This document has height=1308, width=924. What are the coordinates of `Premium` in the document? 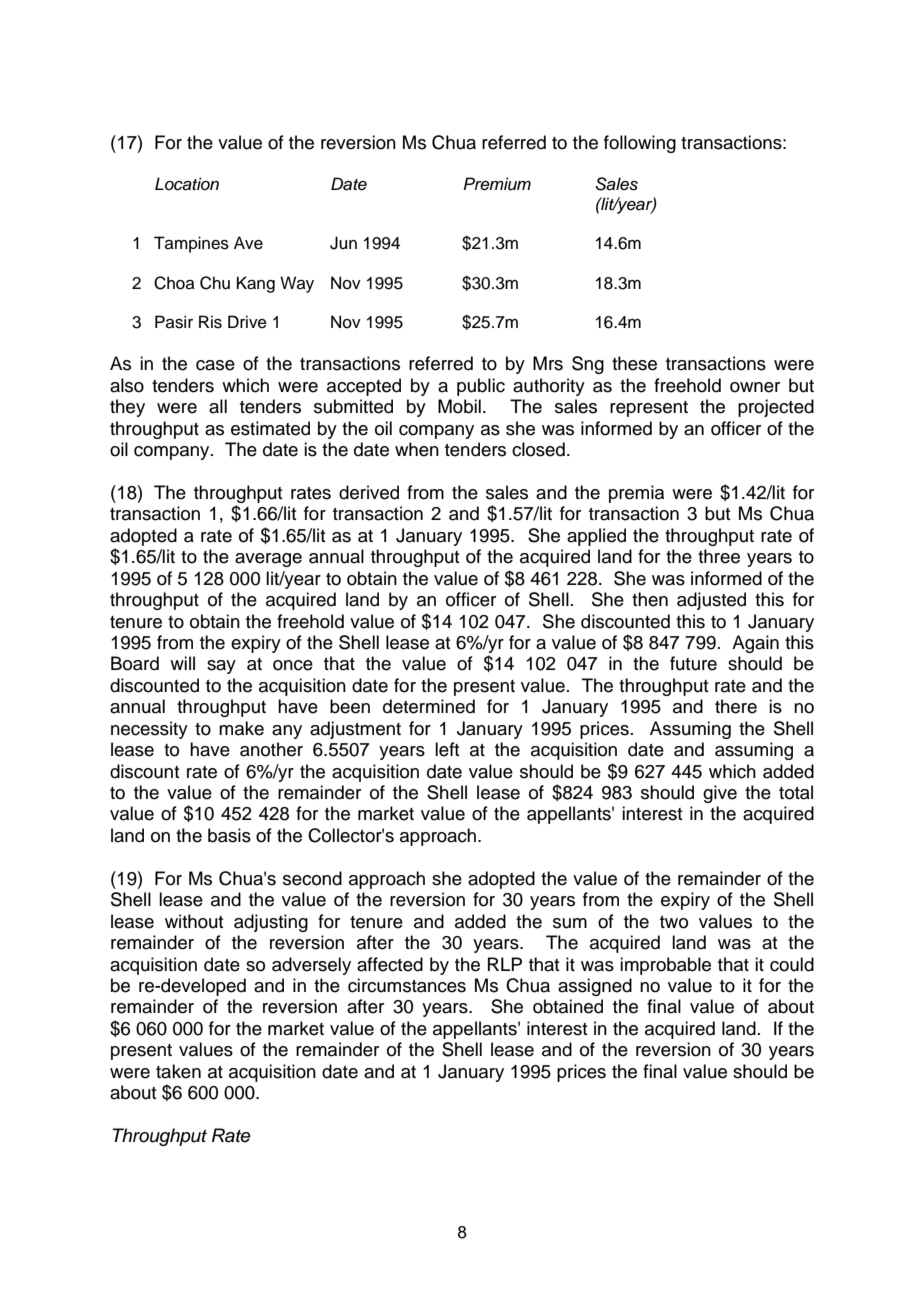 It's located at (497, 184).
